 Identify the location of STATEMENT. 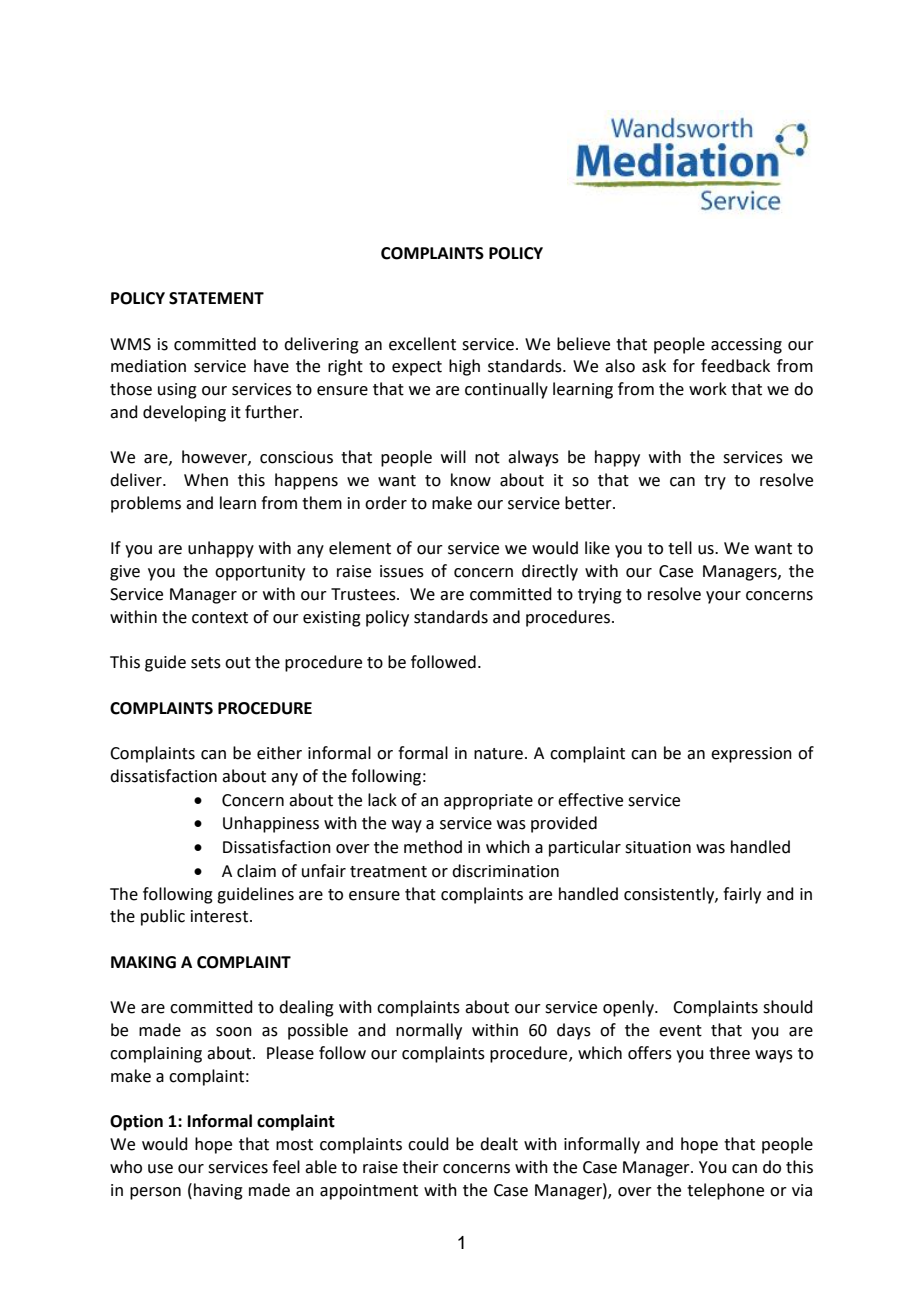
(216, 298).
